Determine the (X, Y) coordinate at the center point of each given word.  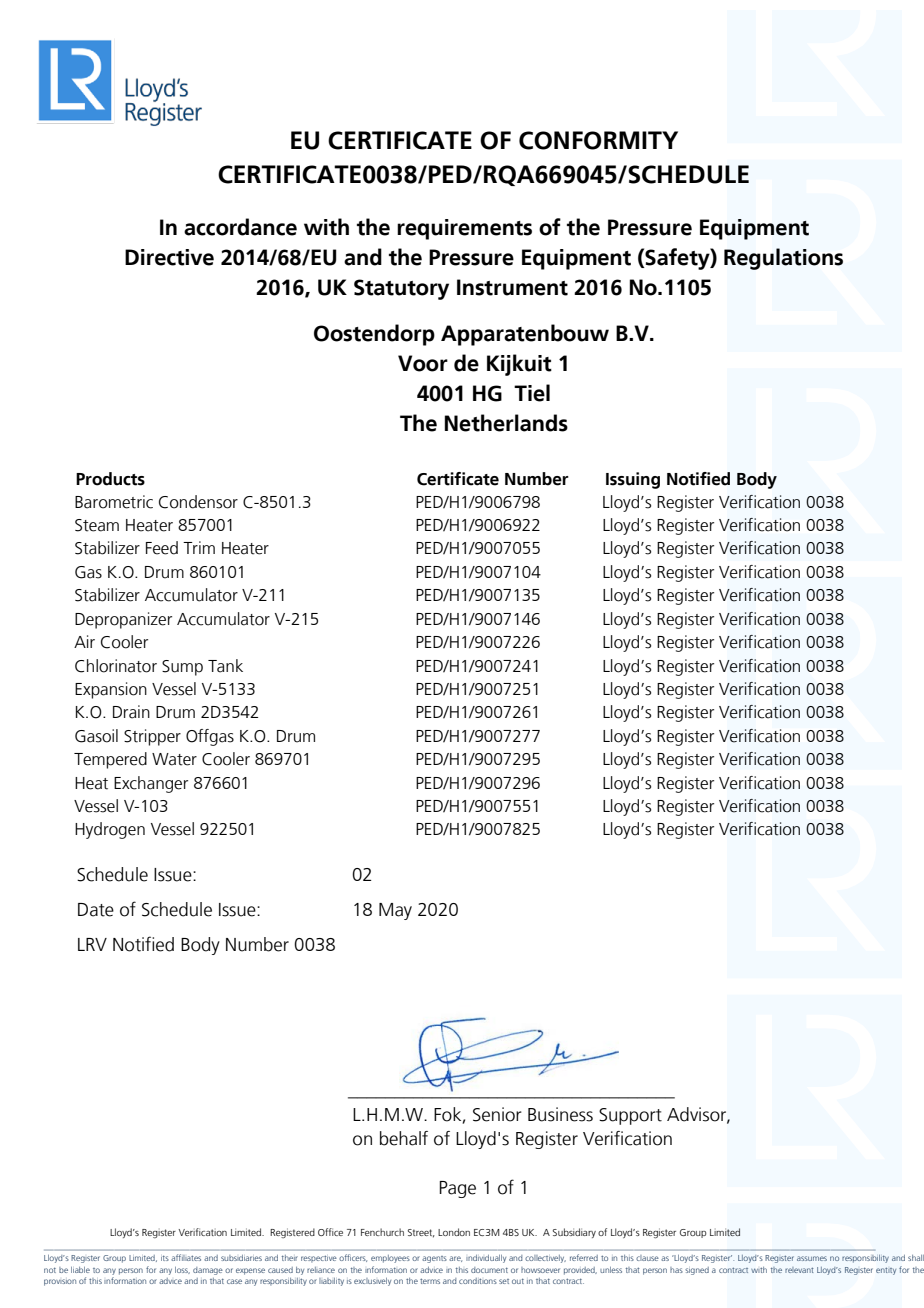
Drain (131, 712)
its (165, 1258)
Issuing (633, 480)
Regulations (783, 259)
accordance (240, 227)
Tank (225, 666)
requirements (464, 229)
